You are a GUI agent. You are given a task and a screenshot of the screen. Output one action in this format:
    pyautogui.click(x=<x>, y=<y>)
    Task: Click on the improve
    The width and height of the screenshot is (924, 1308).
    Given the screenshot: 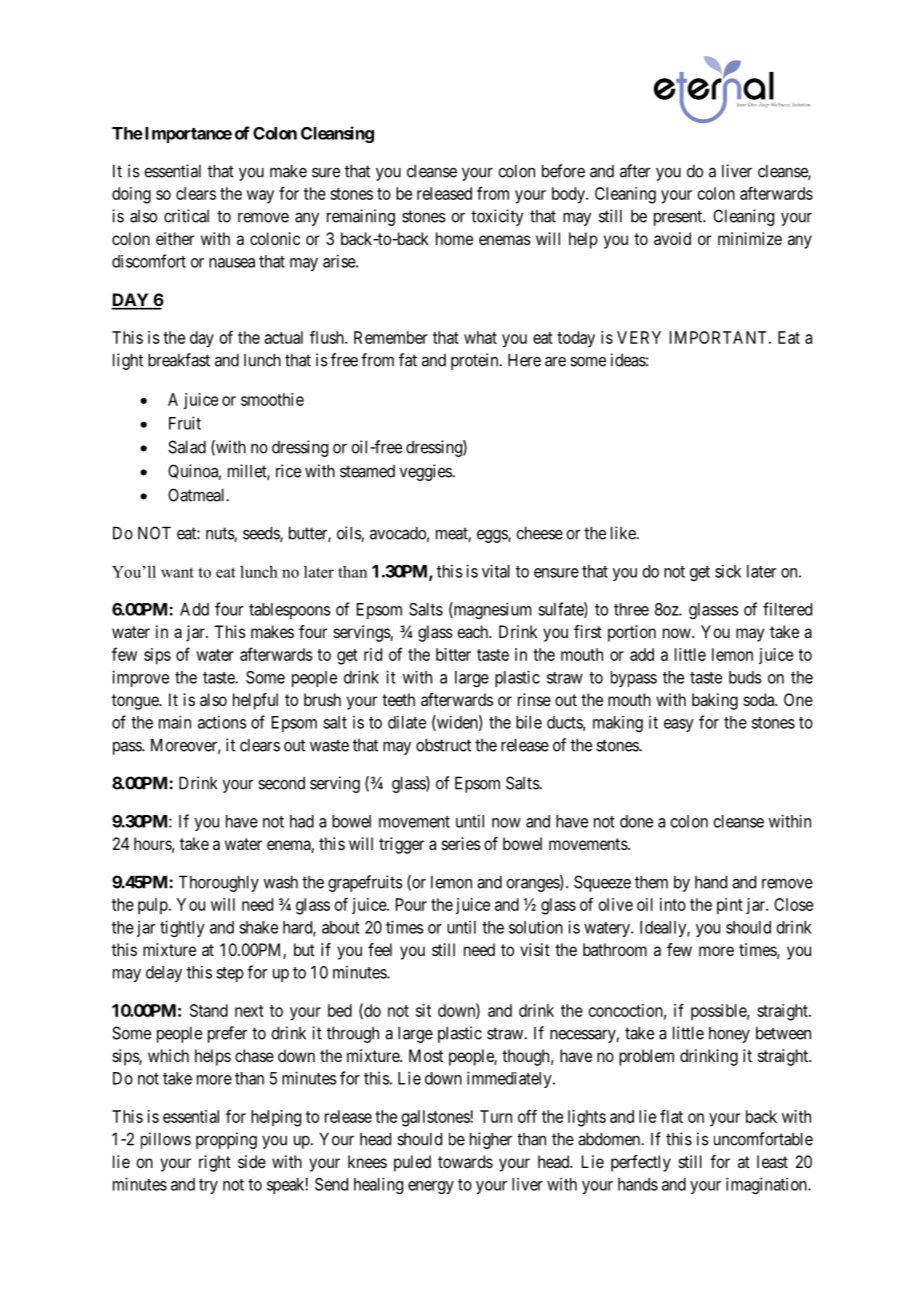 What is the action you would take?
    pyautogui.click(x=140, y=678)
